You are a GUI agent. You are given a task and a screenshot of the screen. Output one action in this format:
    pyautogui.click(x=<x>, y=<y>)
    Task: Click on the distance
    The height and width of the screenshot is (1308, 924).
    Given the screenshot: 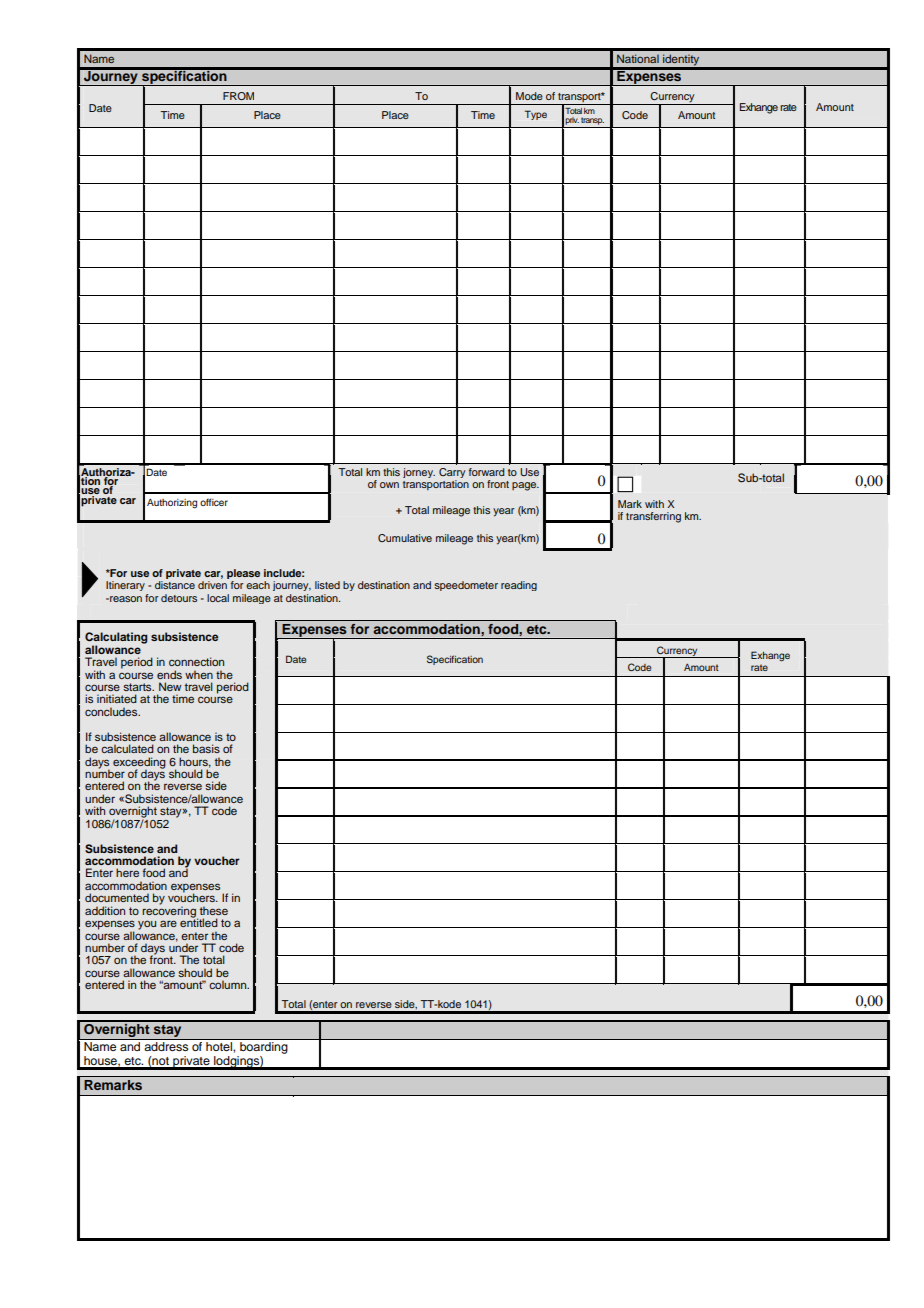 What is the action you would take?
    pyautogui.click(x=175, y=585)
